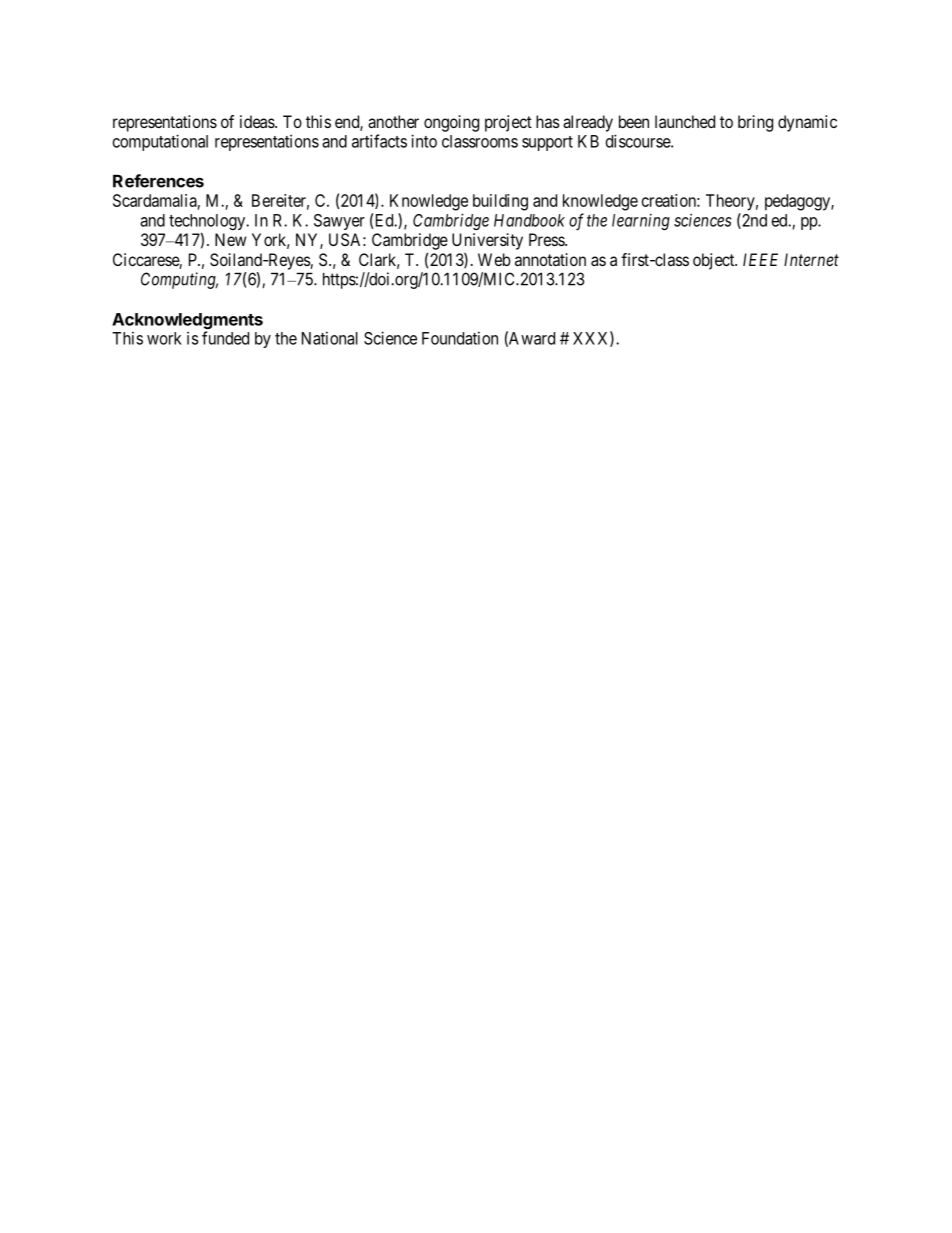 This image has width=952, height=1233. What do you see at coordinates (487, 241) in the image?
I see `University` at bounding box center [487, 241].
